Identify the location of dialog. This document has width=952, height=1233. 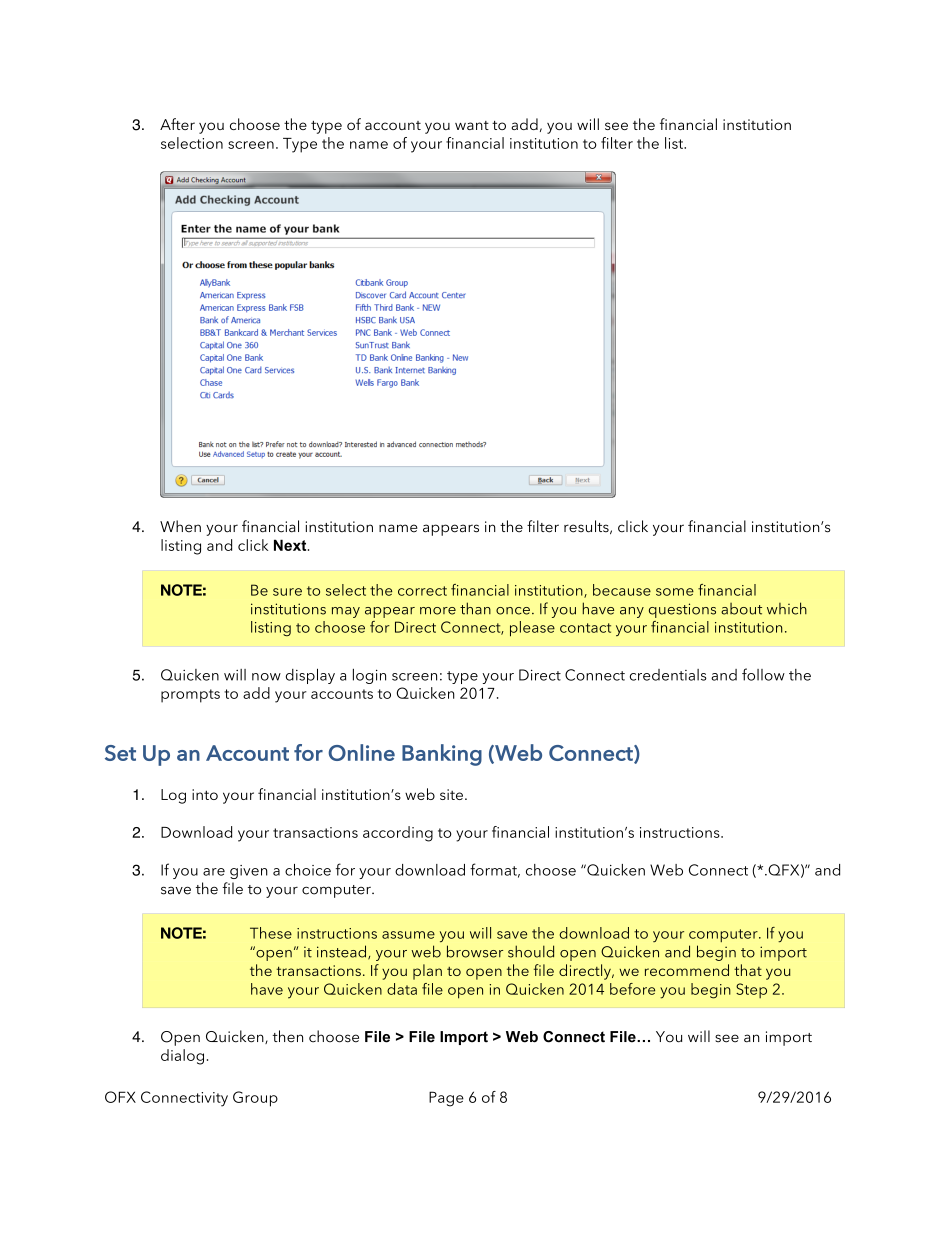
(182, 1057).
